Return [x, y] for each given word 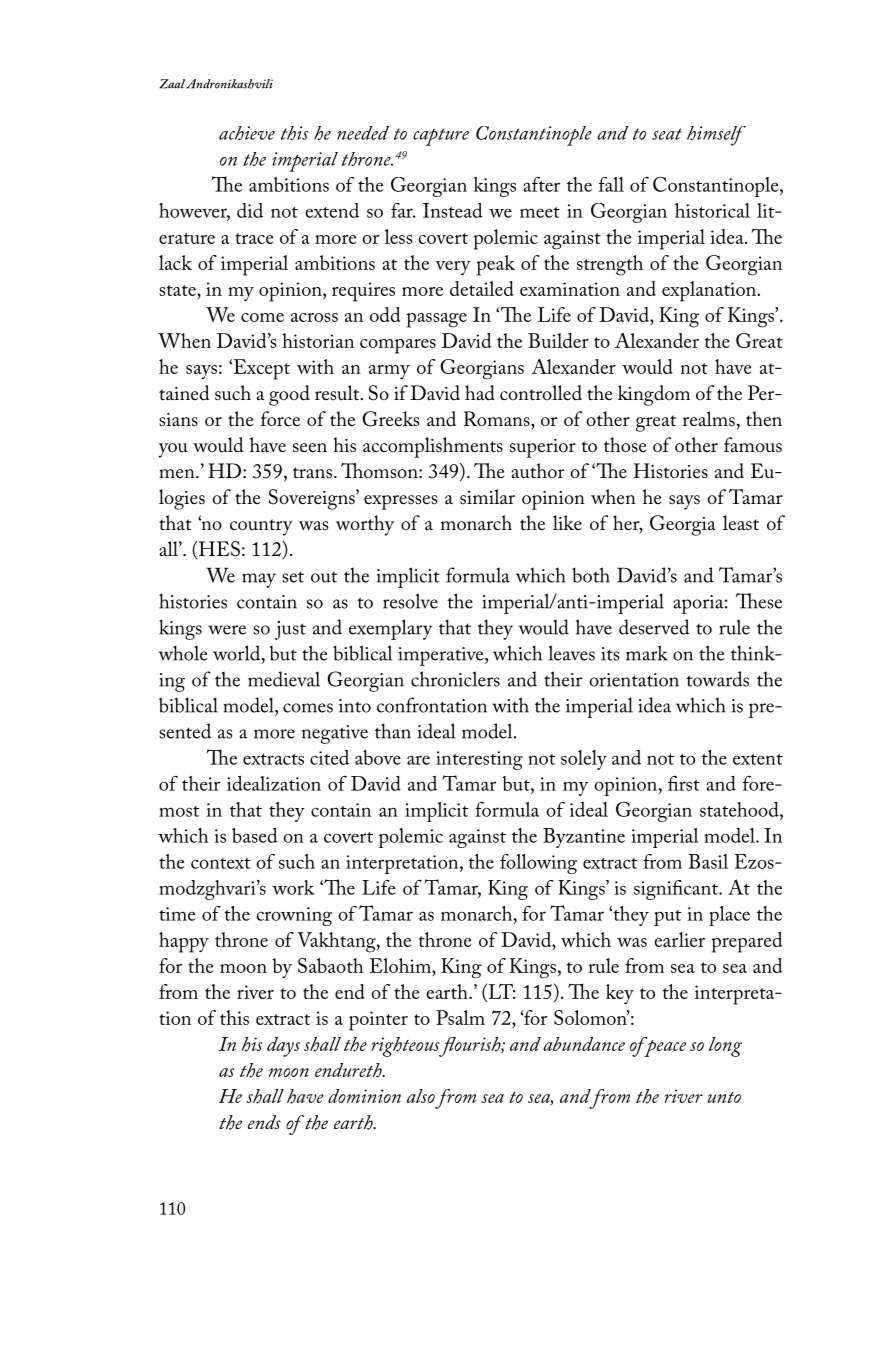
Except [262, 369]
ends [264, 1122]
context [221, 863]
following [538, 864]
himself [716, 136]
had [480, 393]
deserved [654, 627]
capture [441, 137]
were [227, 630]
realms [709, 419]
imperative [442, 656]
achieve [247, 133]
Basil [708, 861]
